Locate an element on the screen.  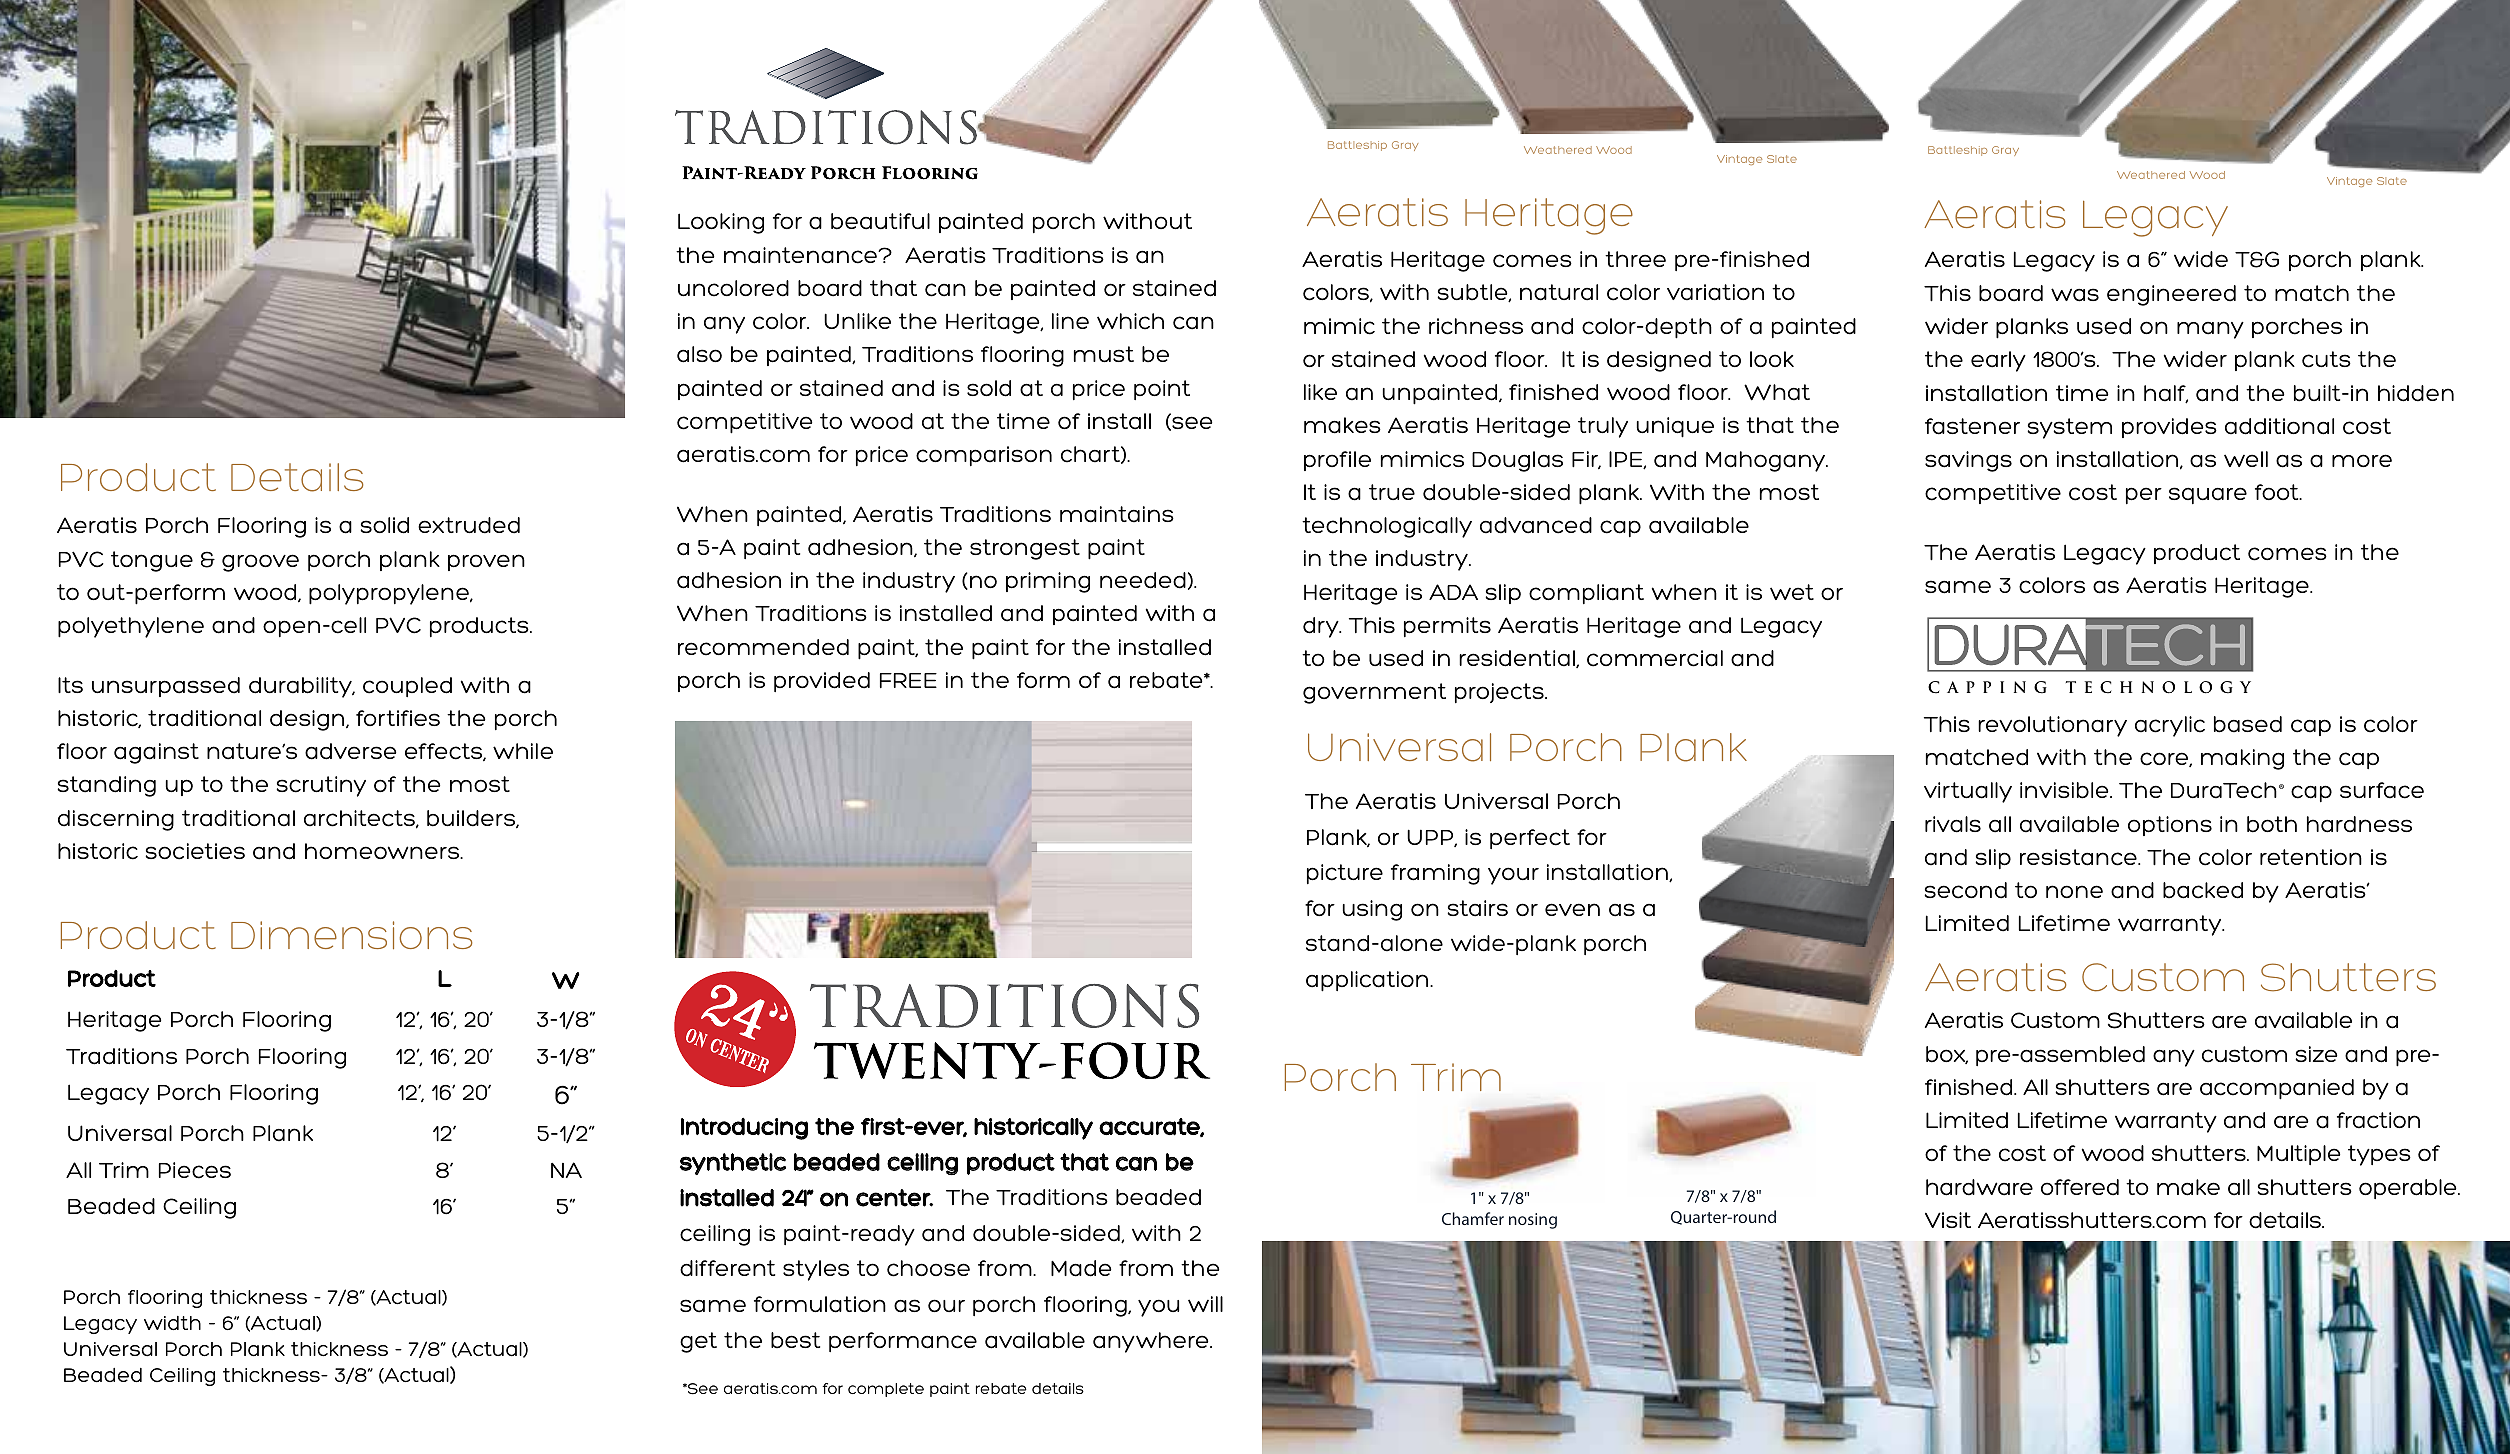
Dimensions is located at coordinates (351, 935).
